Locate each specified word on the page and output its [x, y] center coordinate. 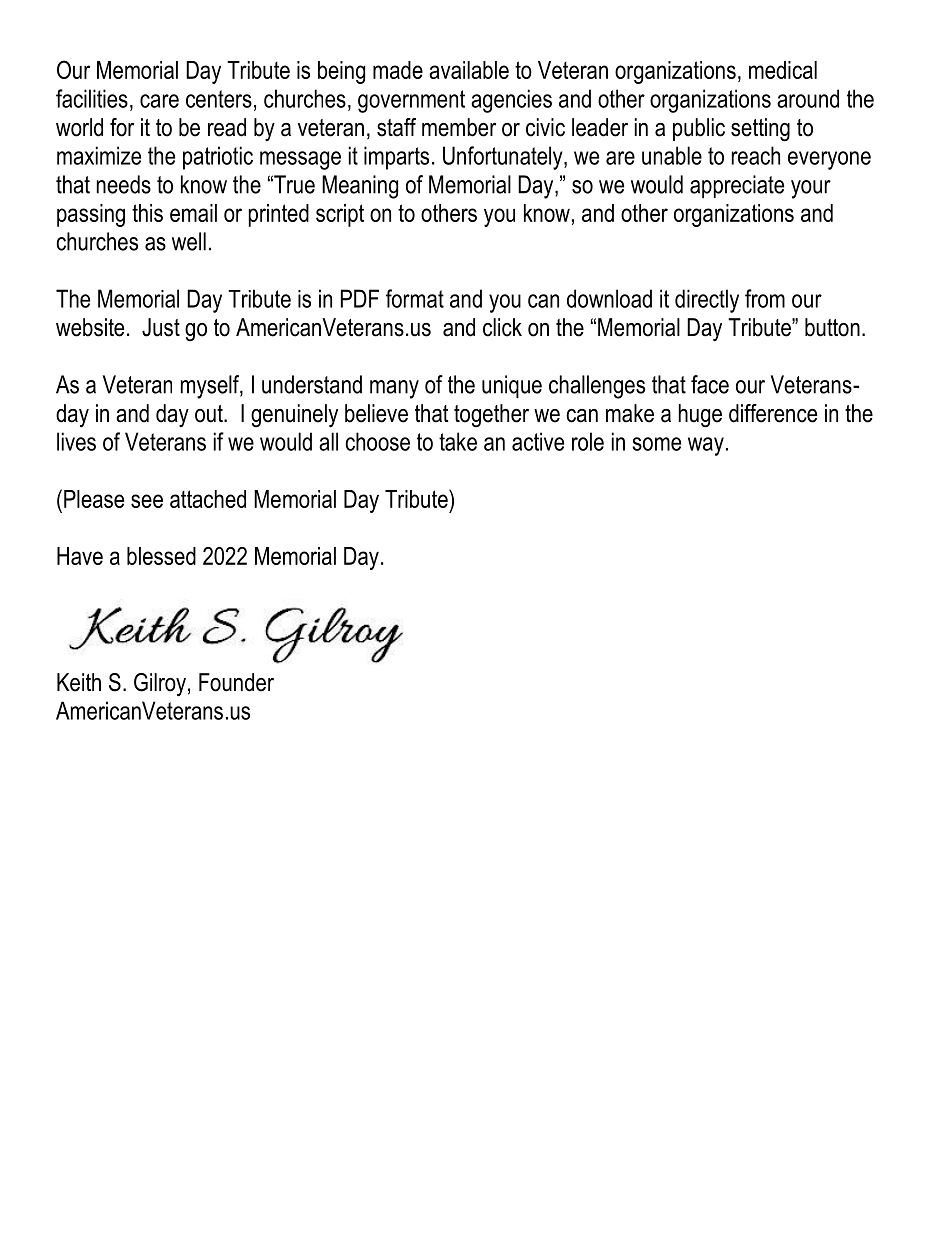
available [469, 70]
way [706, 446]
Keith [79, 682]
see [147, 501]
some [656, 444]
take [458, 441]
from [765, 298]
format [415, 298]
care [159, 101]
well [189, 241]
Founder [236, 682]
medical [783, 70]
